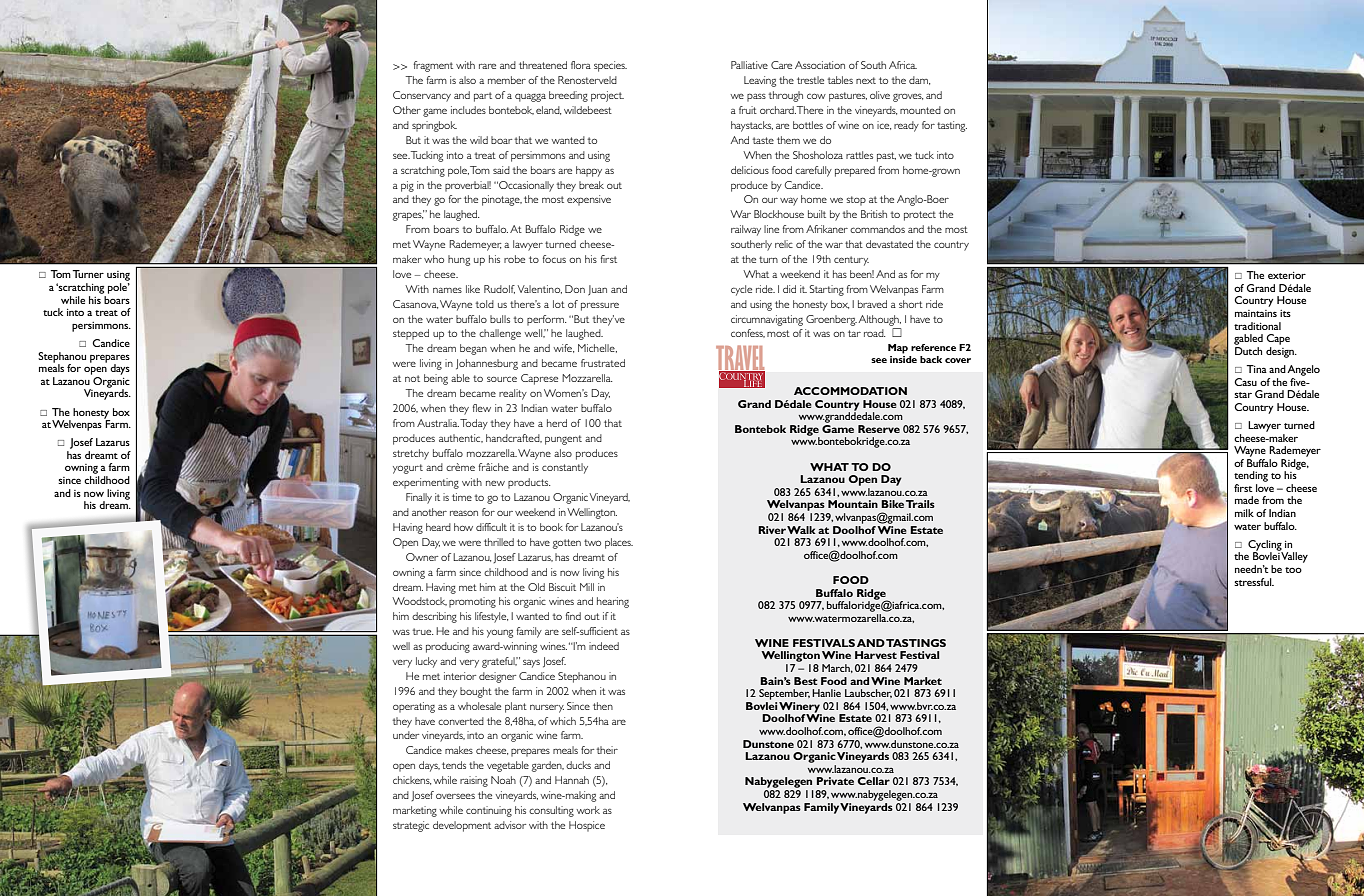  Describe the element at coordinates (784, 694) in the screenshot. I see `September` at that location.
